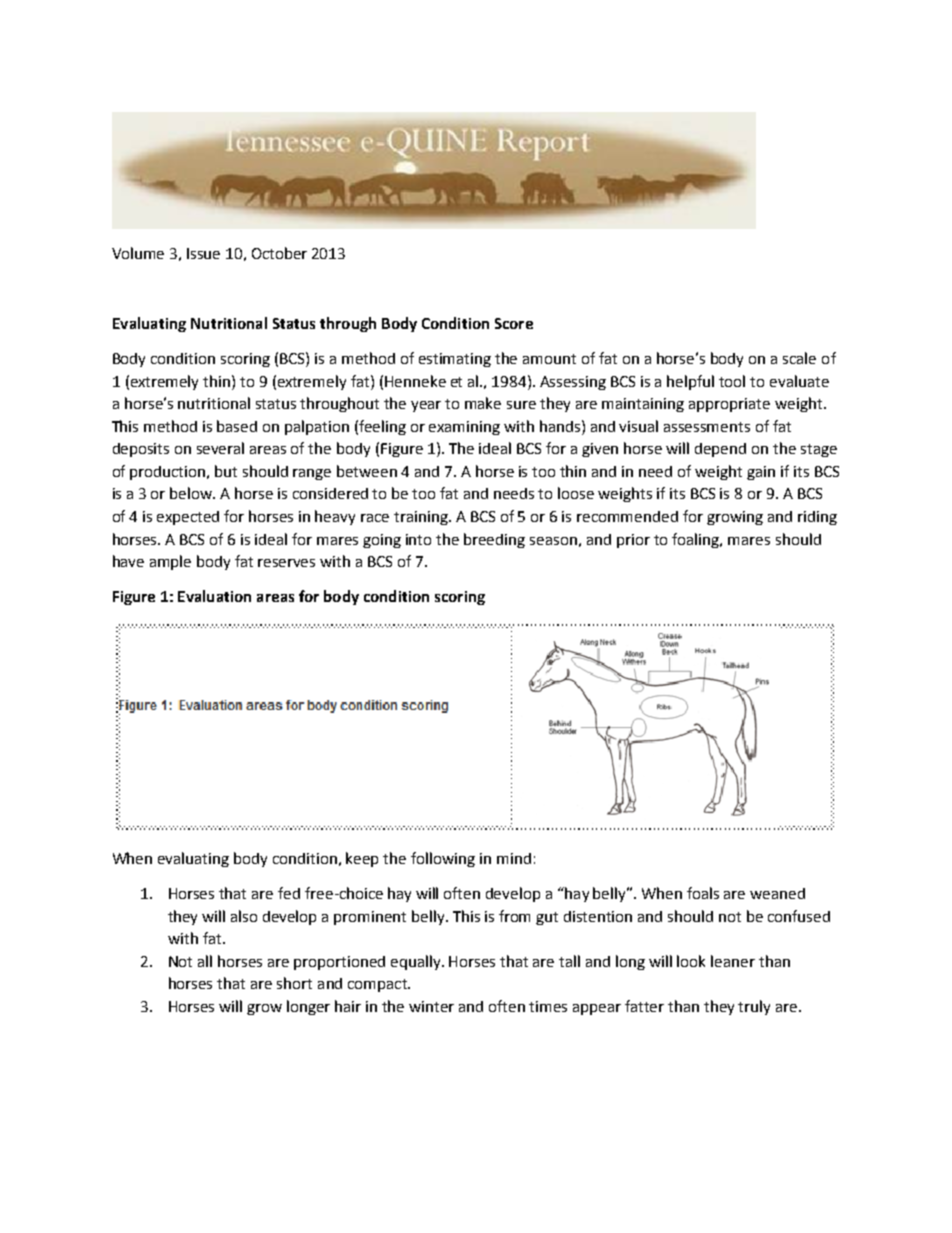 This page has width=952, height=1233. Describe the element at coordinates (494, 540) in the page. I see `breeding` at that location.
